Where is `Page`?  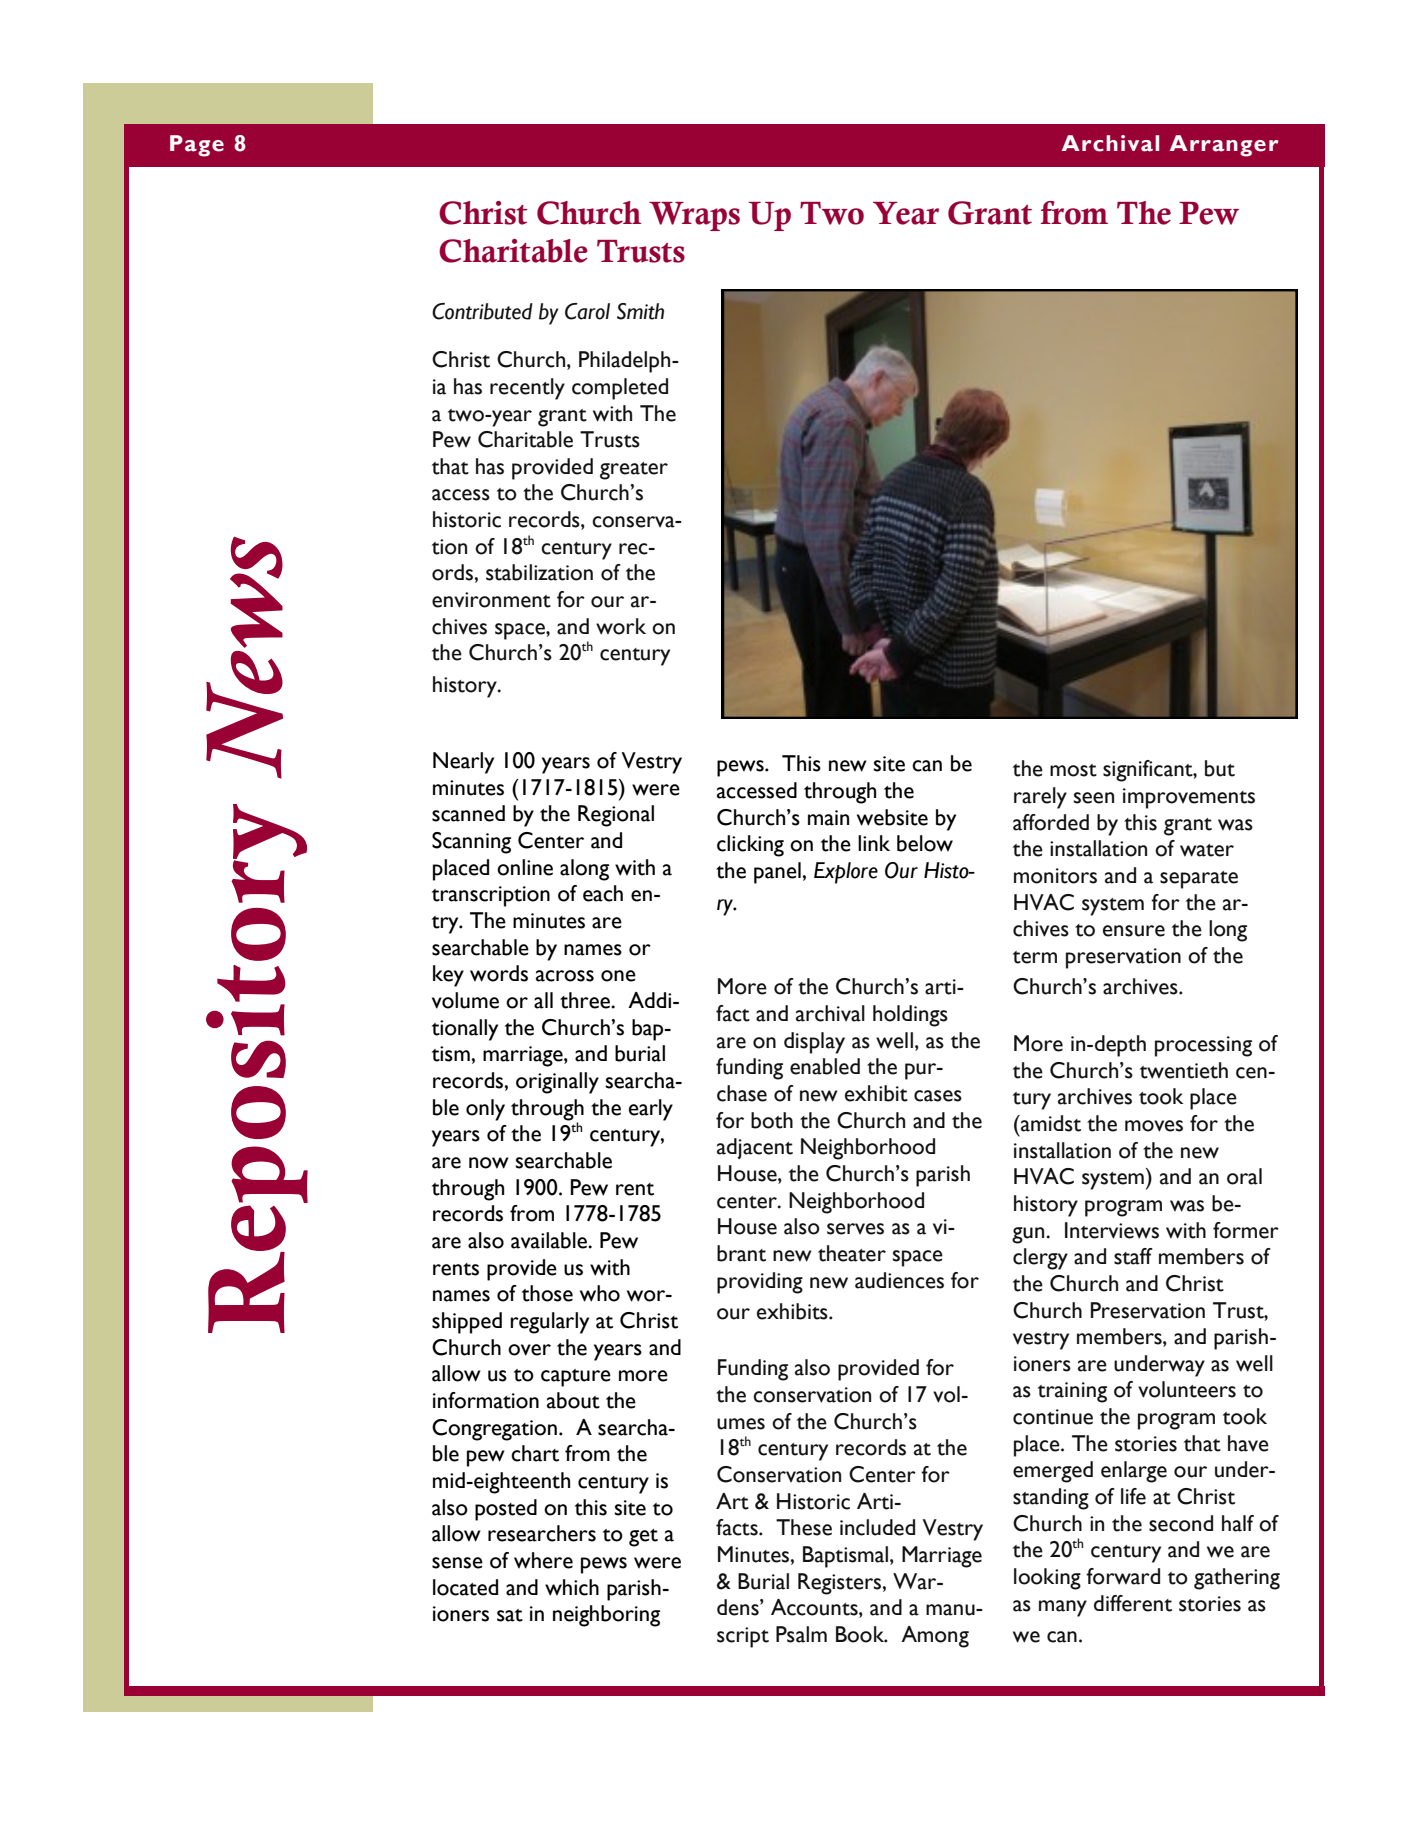
Page is located at coordinates (197, 146).
